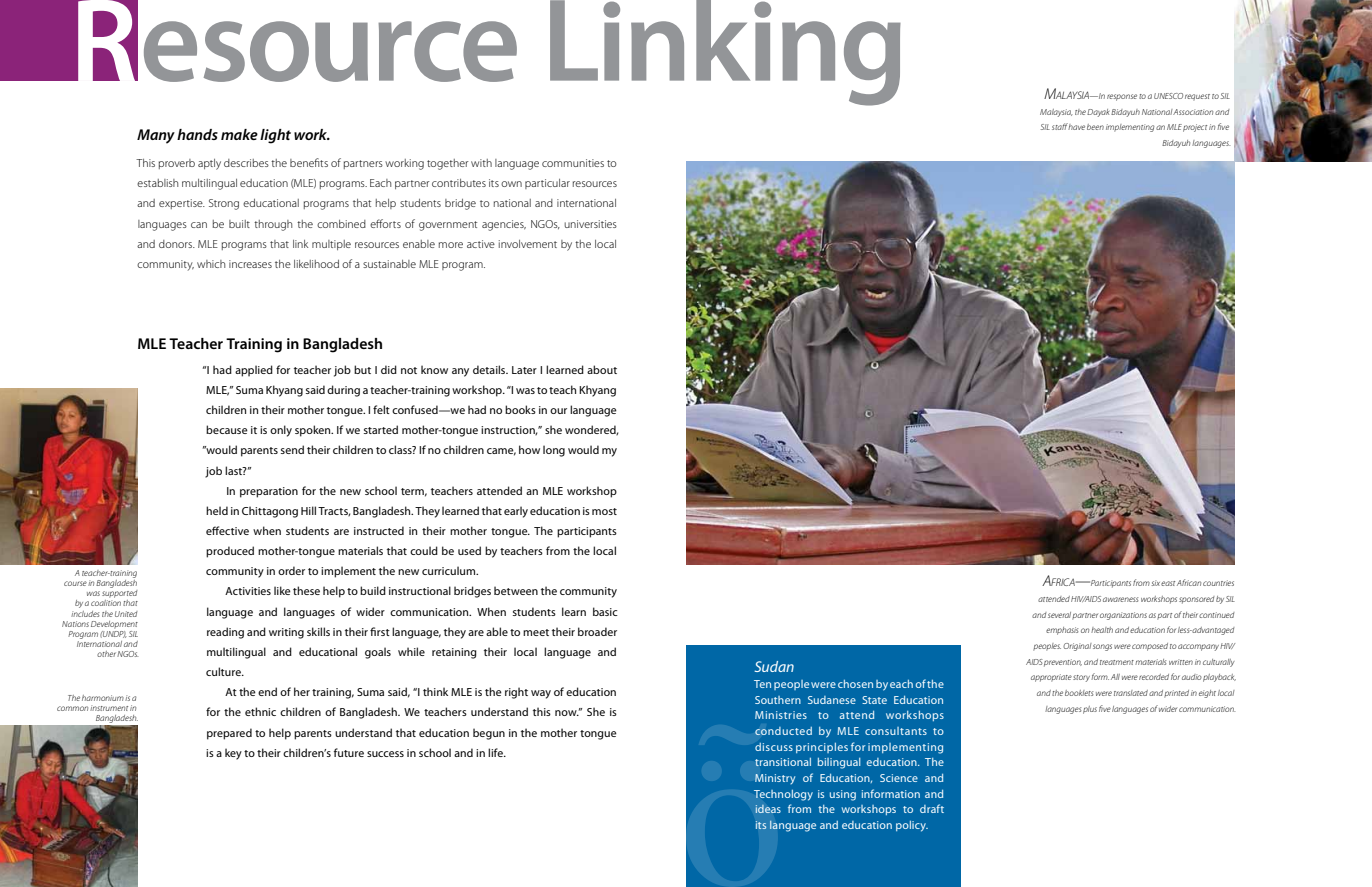 The image size is (1372, 887). Describe the element at coordinates (197, 134) in the page. I see `hands` at that location.
